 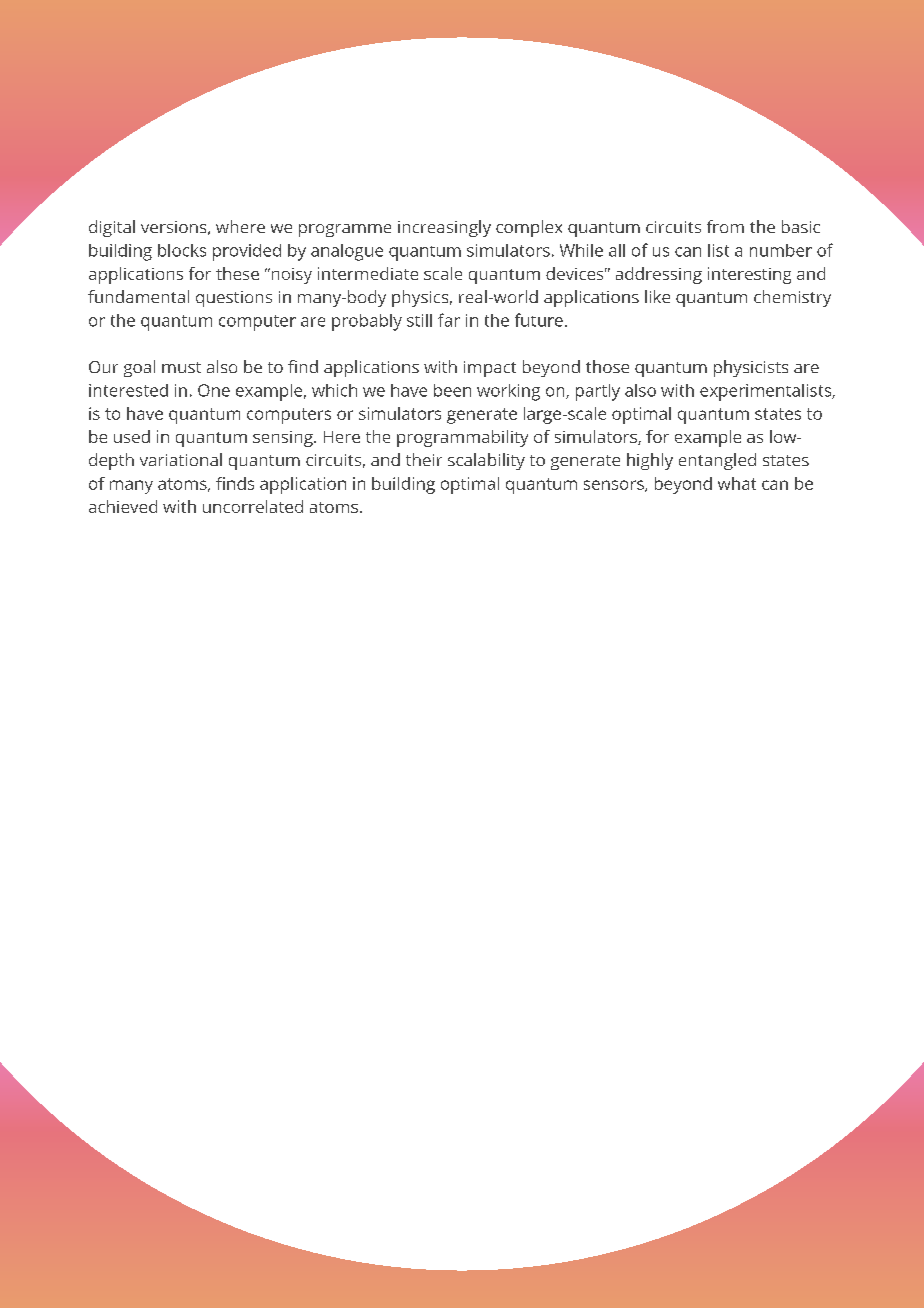 What do you see at coordinates (725, 226) in the document?
I see `from` at bounding box center [725, 226].
